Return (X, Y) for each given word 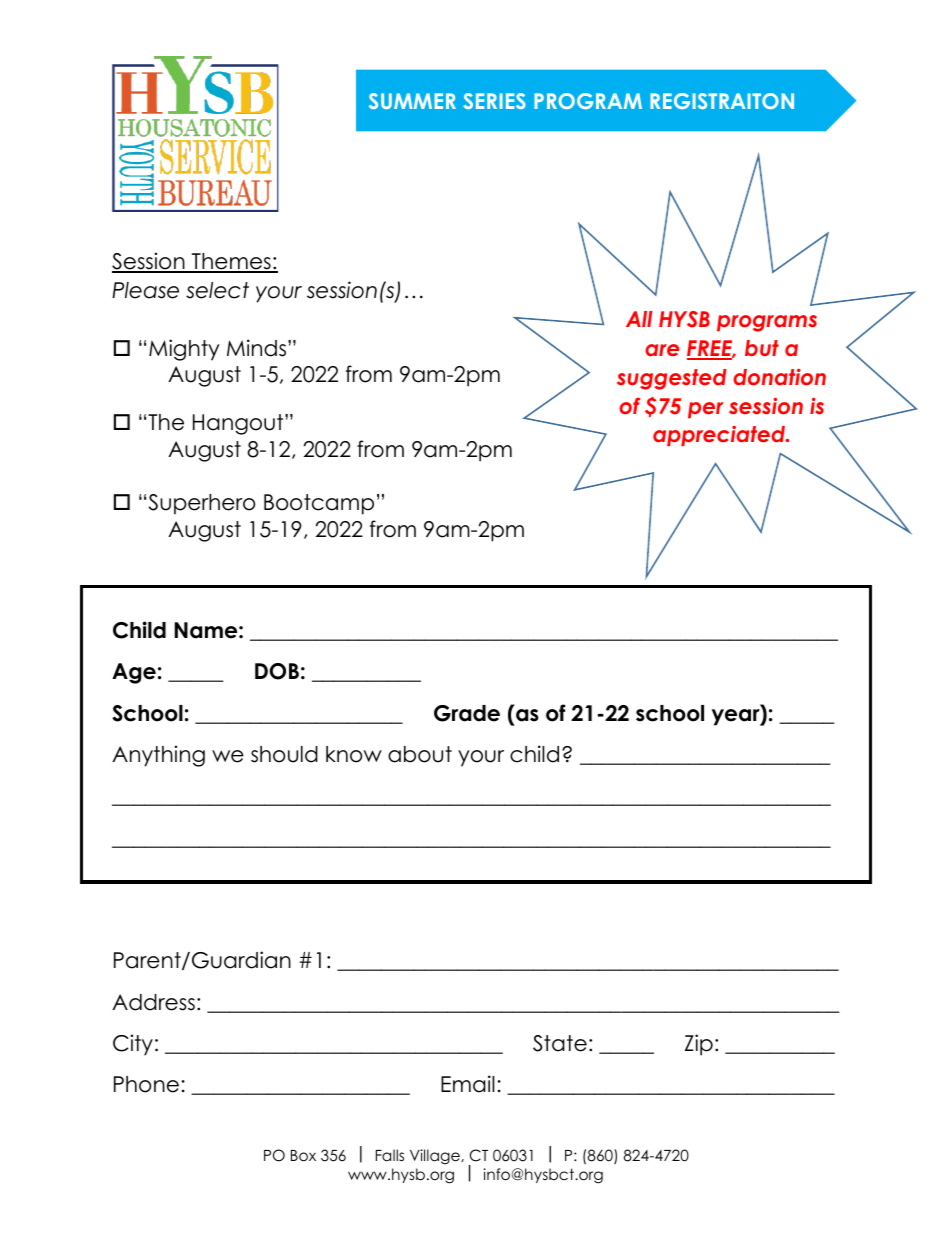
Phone (146, 1084)
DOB (277, 671)
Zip (699, 1045)
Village (436, 1156)
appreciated (720, 435)
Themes (231, 262)
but (762, 348)
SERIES (494, 101)
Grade (467, 713)
